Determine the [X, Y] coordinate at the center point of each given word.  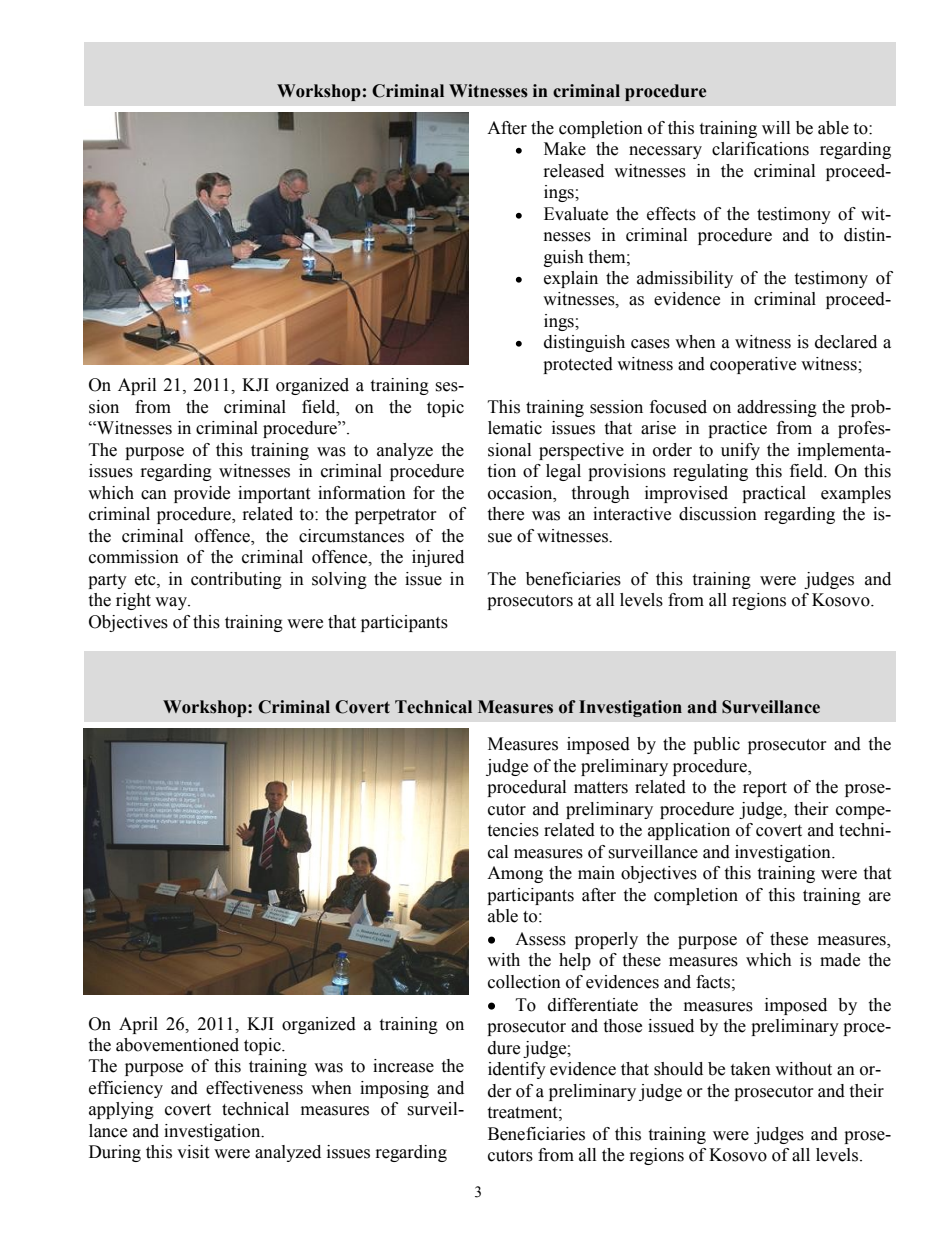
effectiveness [254, 1088]
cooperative [753, 365]
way [172, 603]
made [840, 960]
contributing [236, 580]
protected [578, 365]
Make [565, 149]
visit [193, 1152]
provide [202, 494]
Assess [540, 939]
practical [774, 494]
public [716, 745]
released [574, 171]
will [776, 127]
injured [438, 558]
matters [601, 788]
